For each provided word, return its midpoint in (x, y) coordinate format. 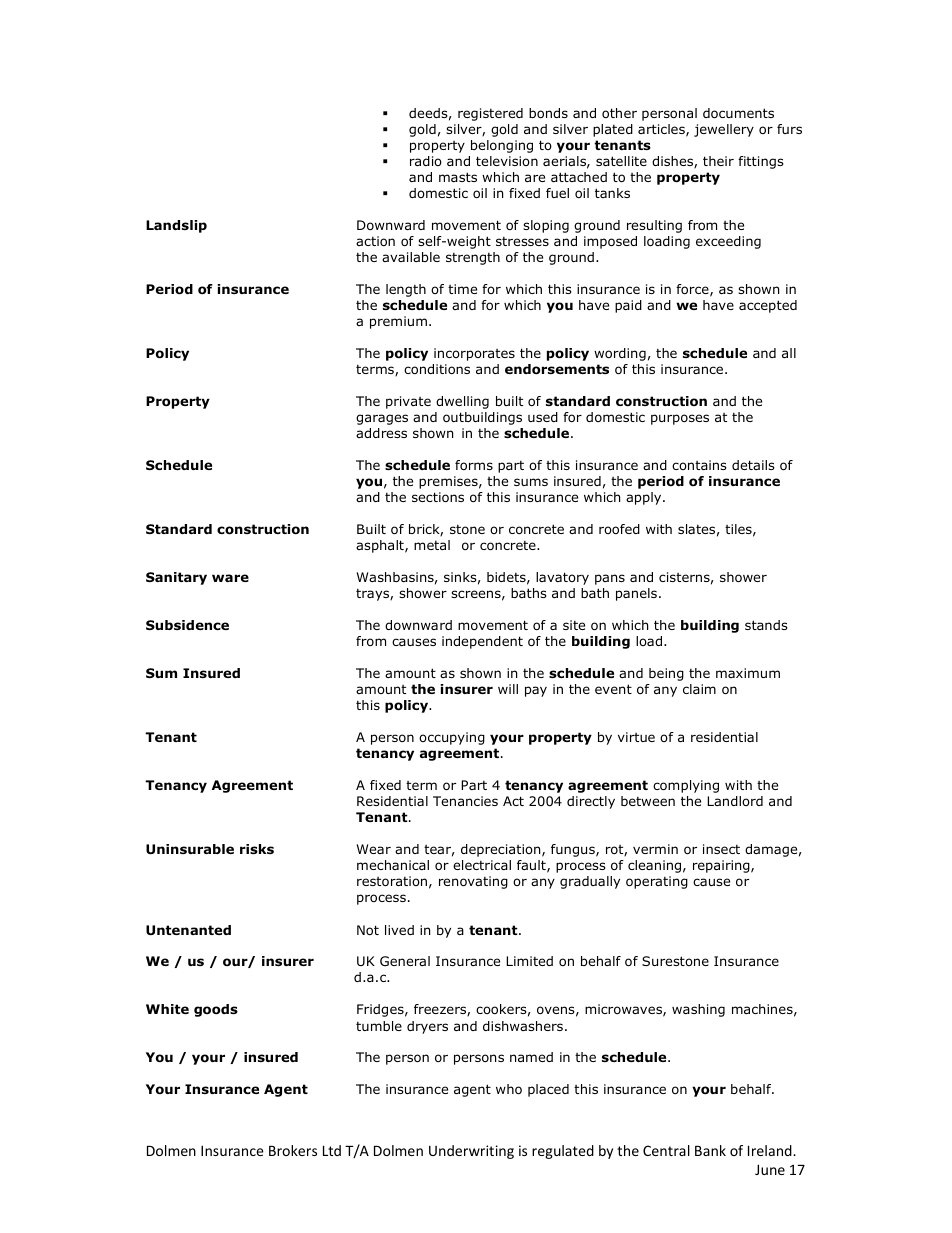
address (381, 433)
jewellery (724, 130)
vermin (655, 849)
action (375, 241)
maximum (748, 673)
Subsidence (187, 625)
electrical (482, 865)
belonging (502, 146)
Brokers (293, 1150)
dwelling (462, 402)
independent (482, 642)
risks (257, 849)
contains (699, 465)
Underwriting (471, 1152)
